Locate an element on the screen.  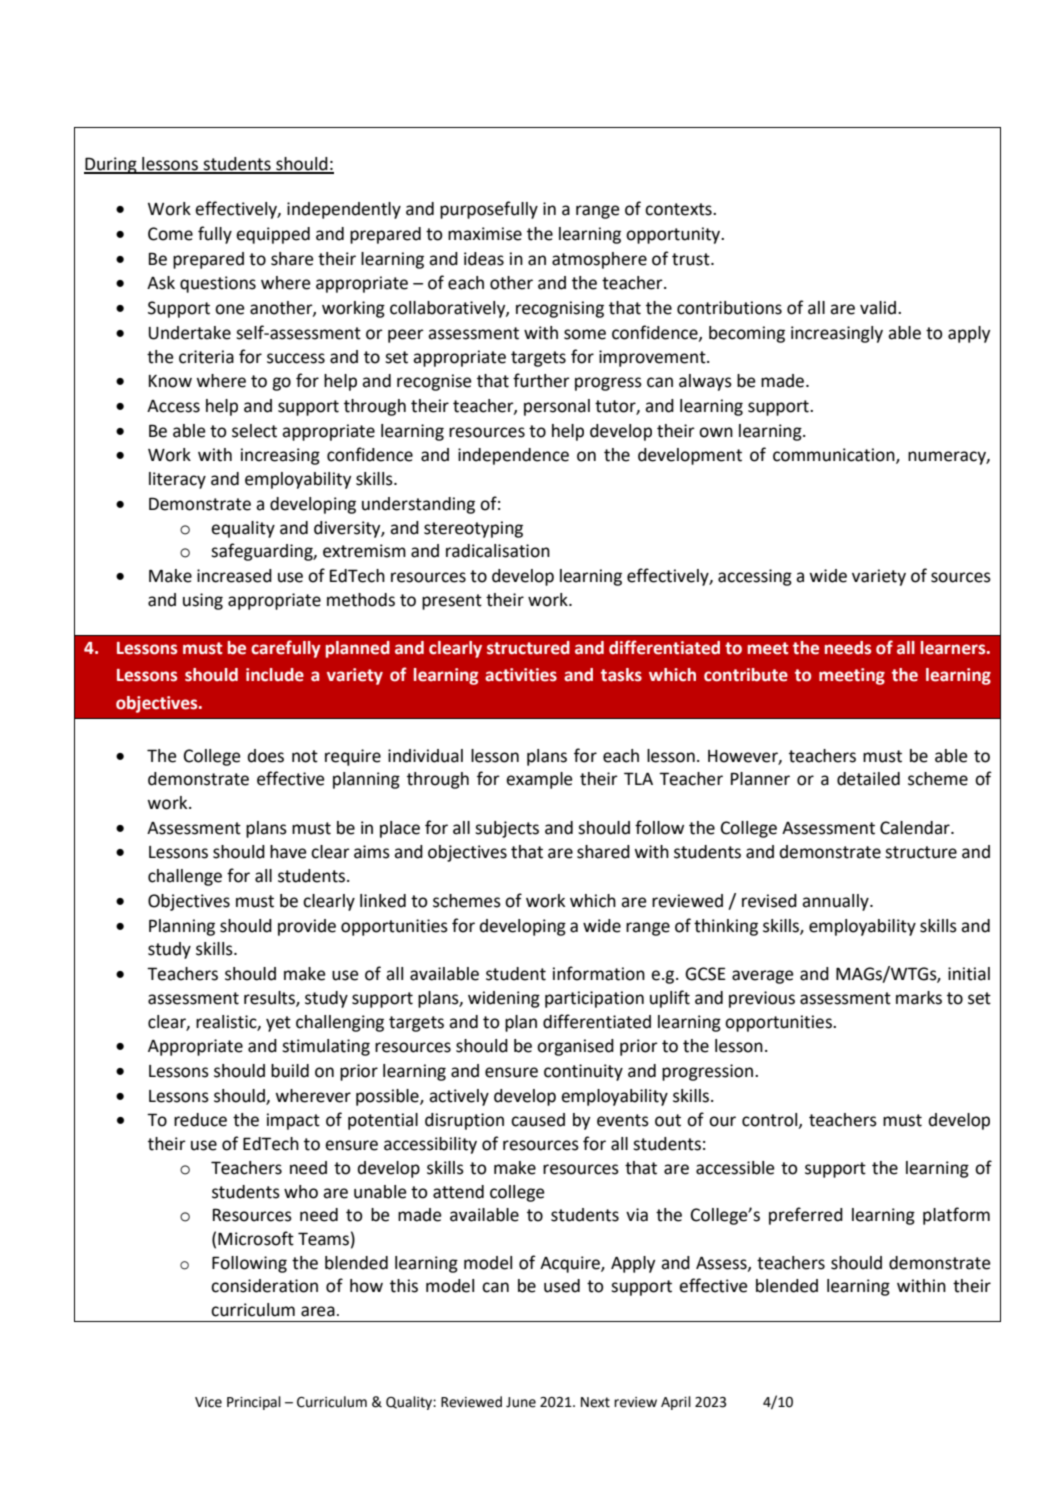
does is located at coordinates (265, 756).
